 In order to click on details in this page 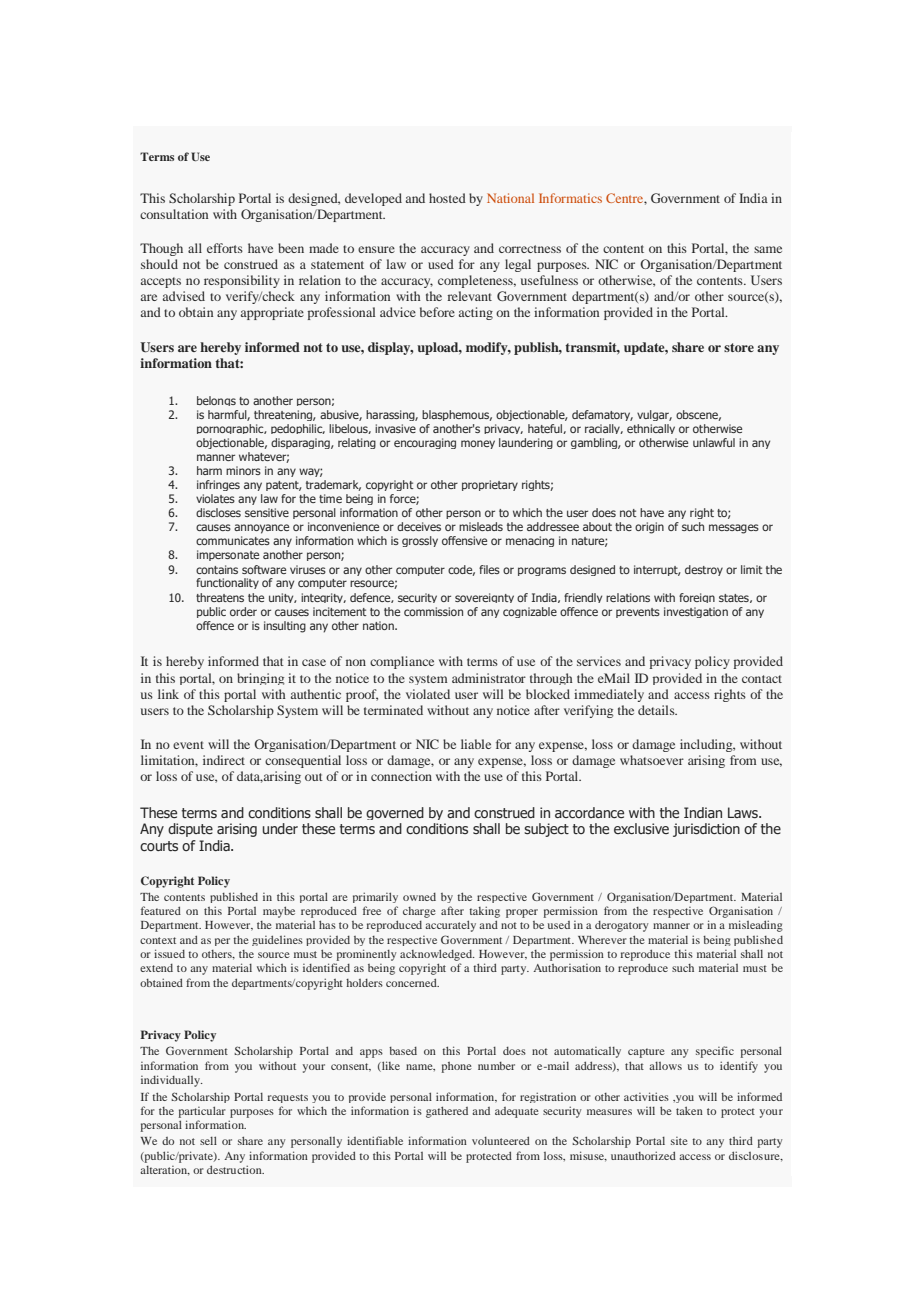, I will do `click(657, 710)`.
